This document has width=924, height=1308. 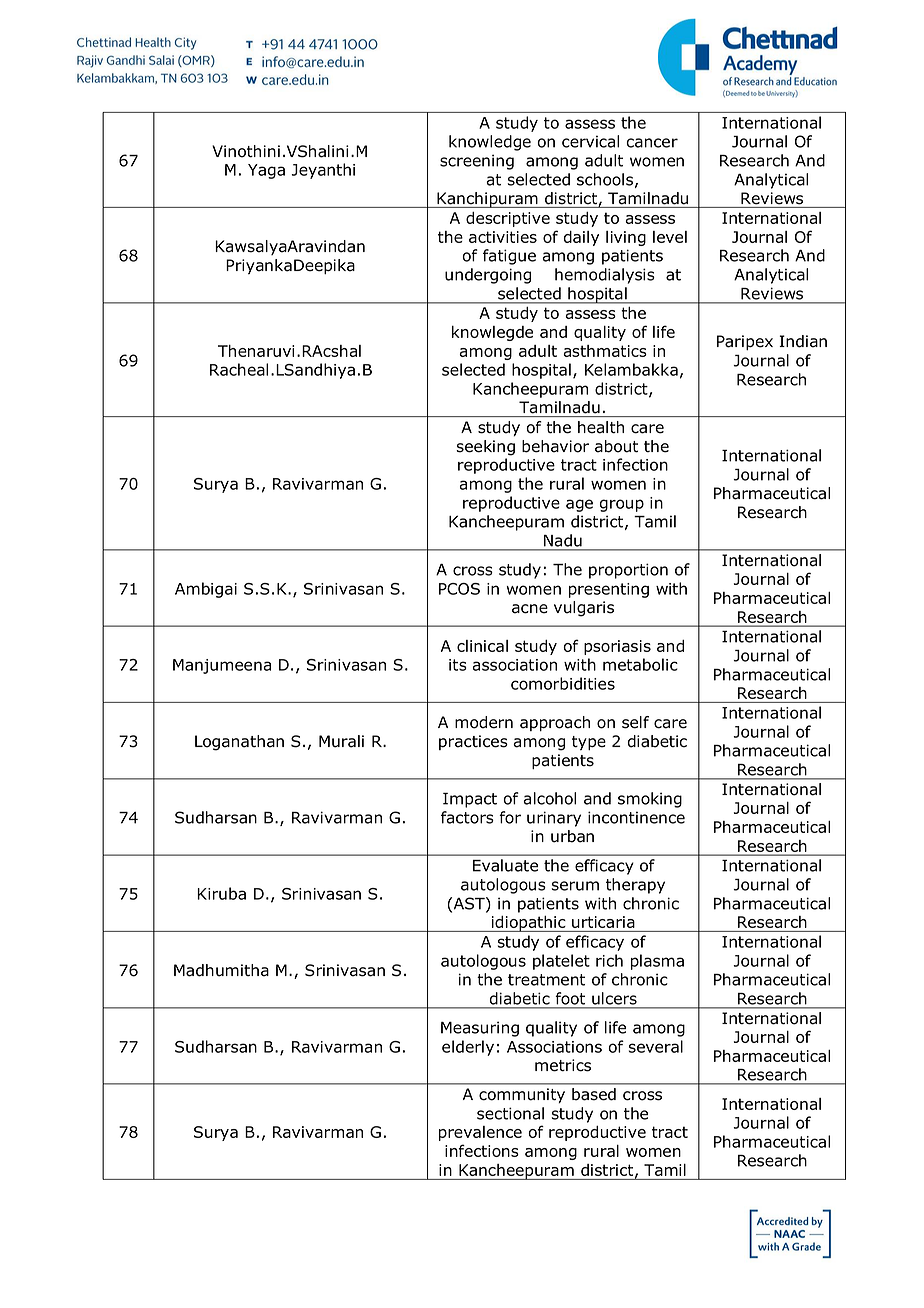 I want to click on Yaga, so click(x=266, y=171).
